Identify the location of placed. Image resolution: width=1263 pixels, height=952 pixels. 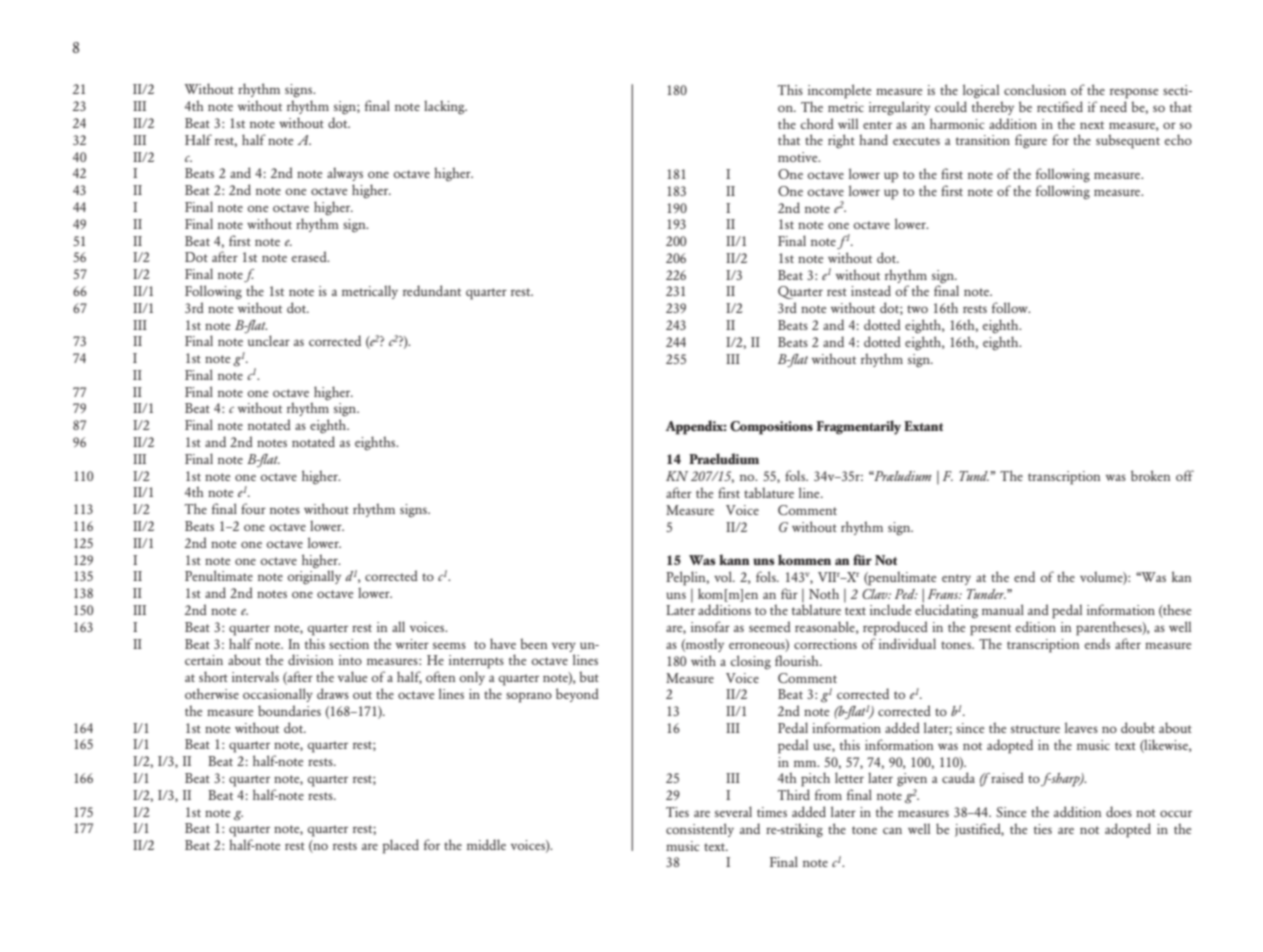
(400, 846).
